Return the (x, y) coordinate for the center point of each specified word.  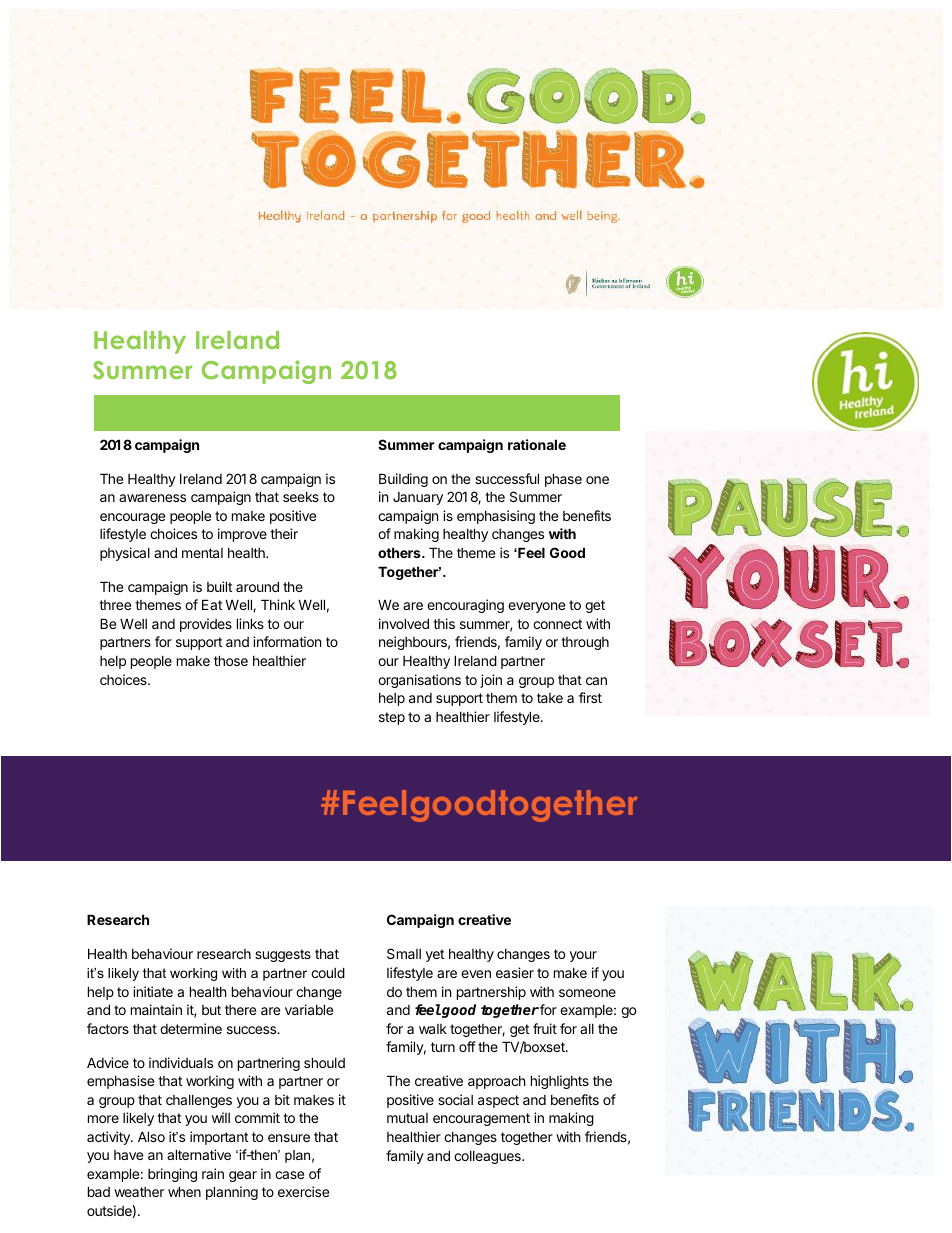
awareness (152, 498)
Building (403, 480)
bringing (172, 1175)
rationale (537, 444)
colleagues (488, 1157)
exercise (303, 1191)
